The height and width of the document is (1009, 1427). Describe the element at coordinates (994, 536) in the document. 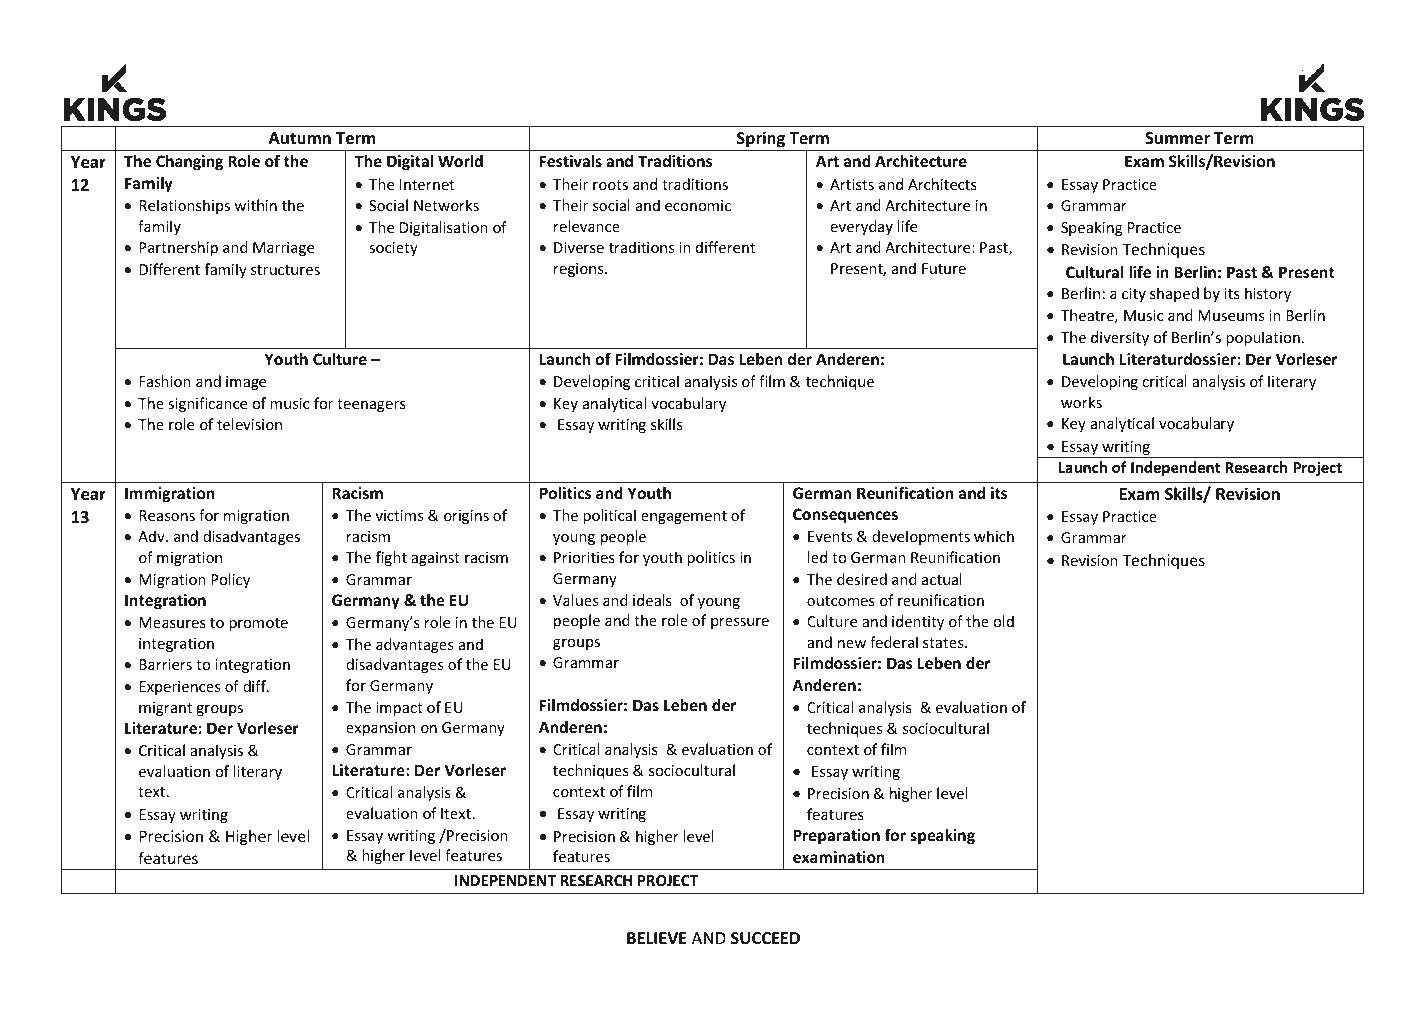

I see `which` at that location.
